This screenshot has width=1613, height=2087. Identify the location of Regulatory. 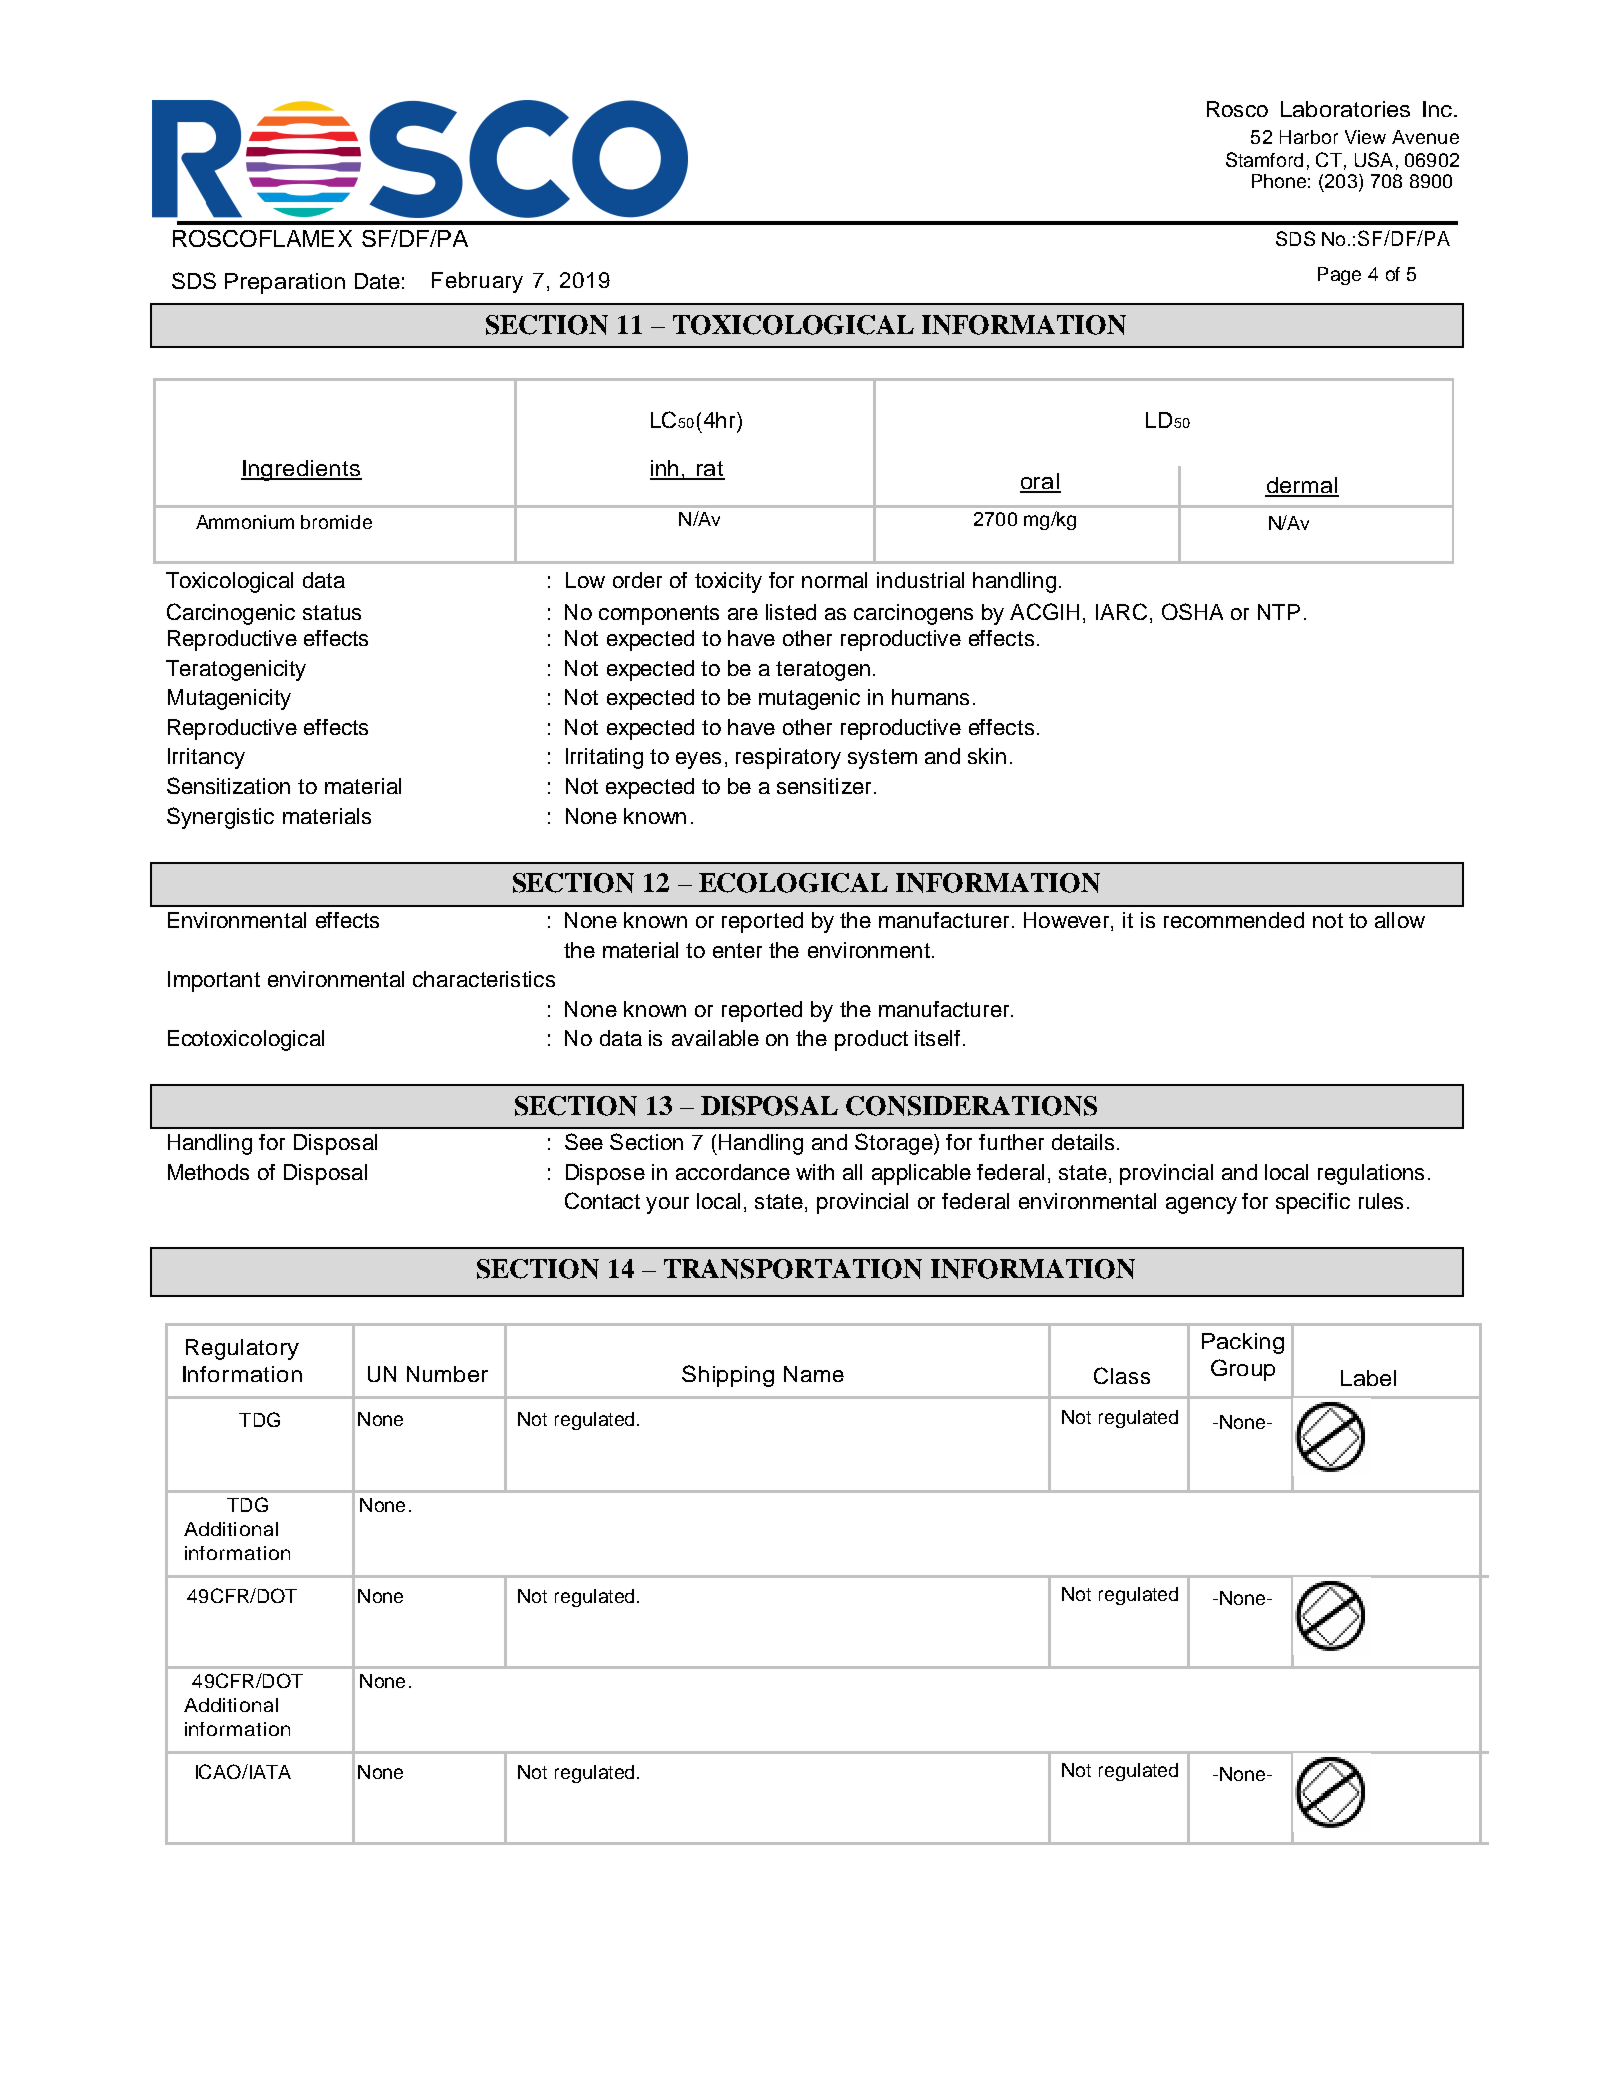
(242, 1349).
